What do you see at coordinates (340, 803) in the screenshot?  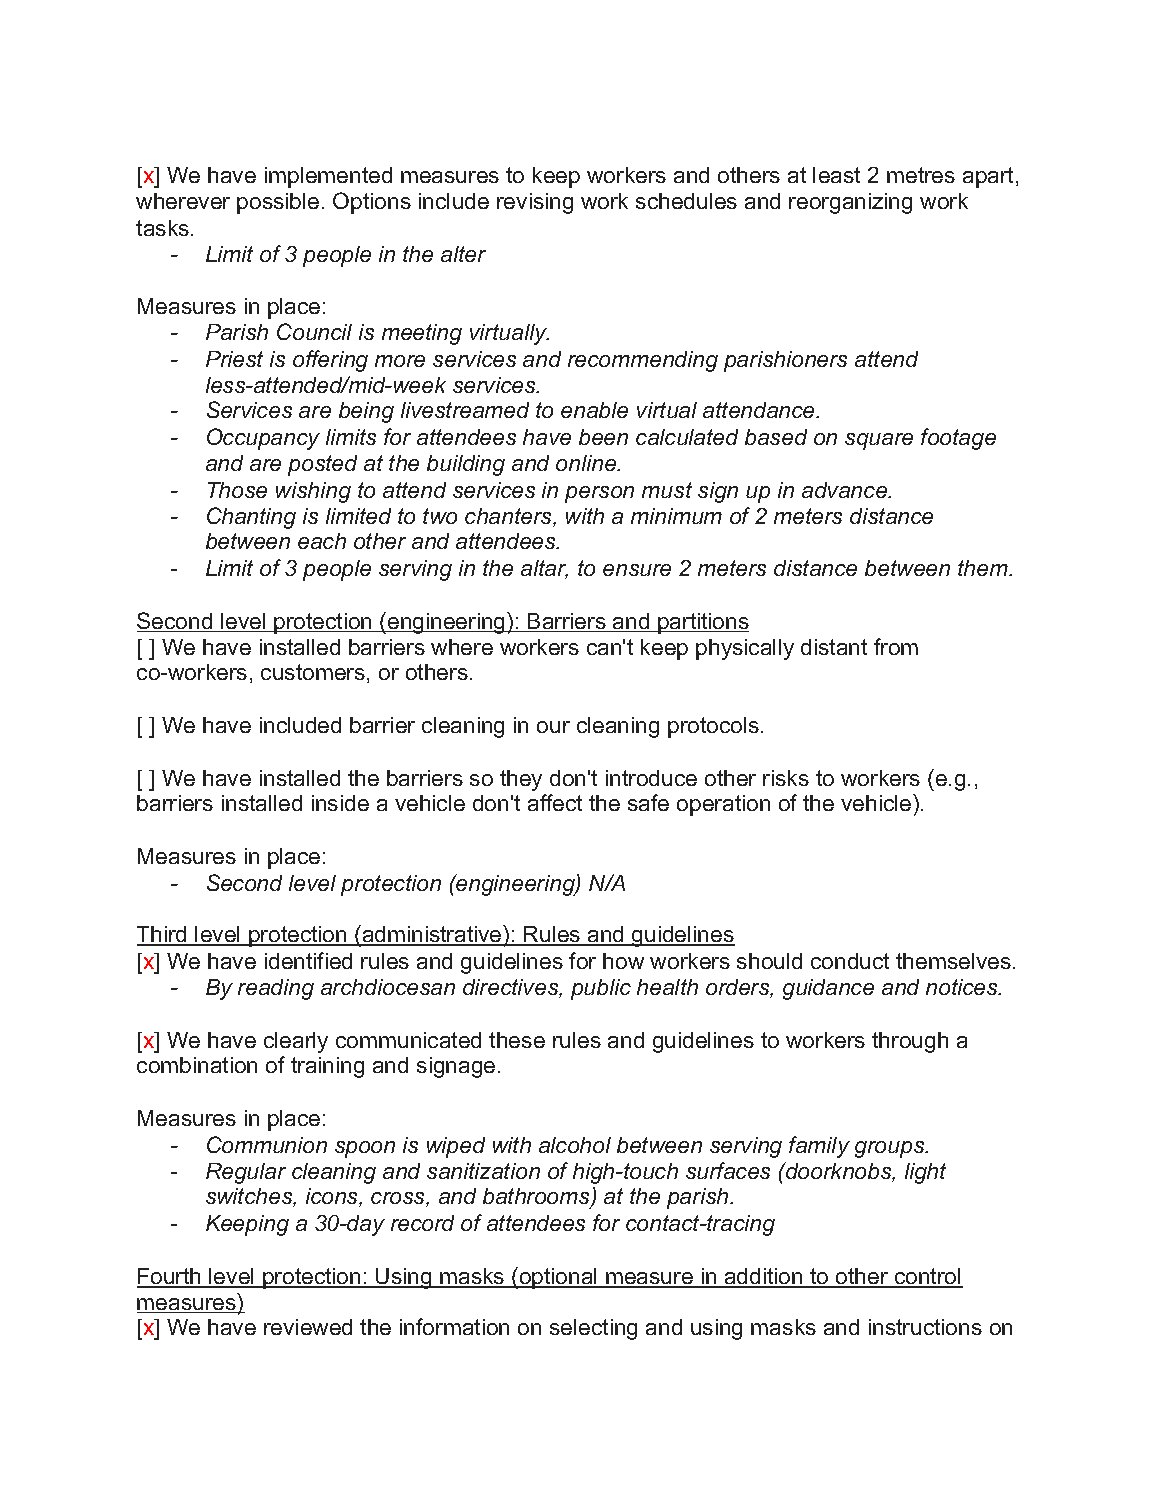 I see `inside` at bounding box center [340, 803].
